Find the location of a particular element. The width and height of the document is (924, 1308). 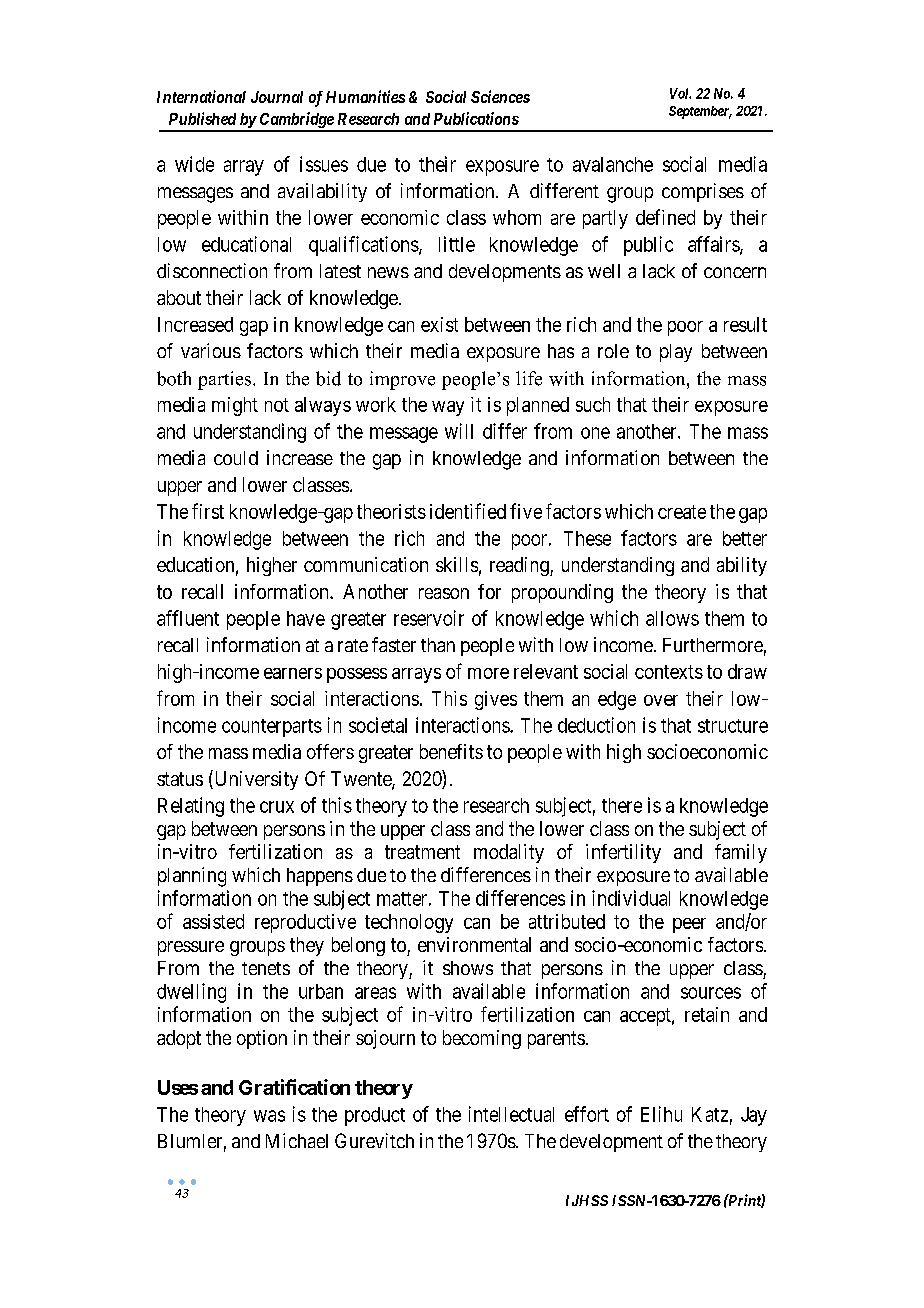

will is located at coordinates (459, 431).
